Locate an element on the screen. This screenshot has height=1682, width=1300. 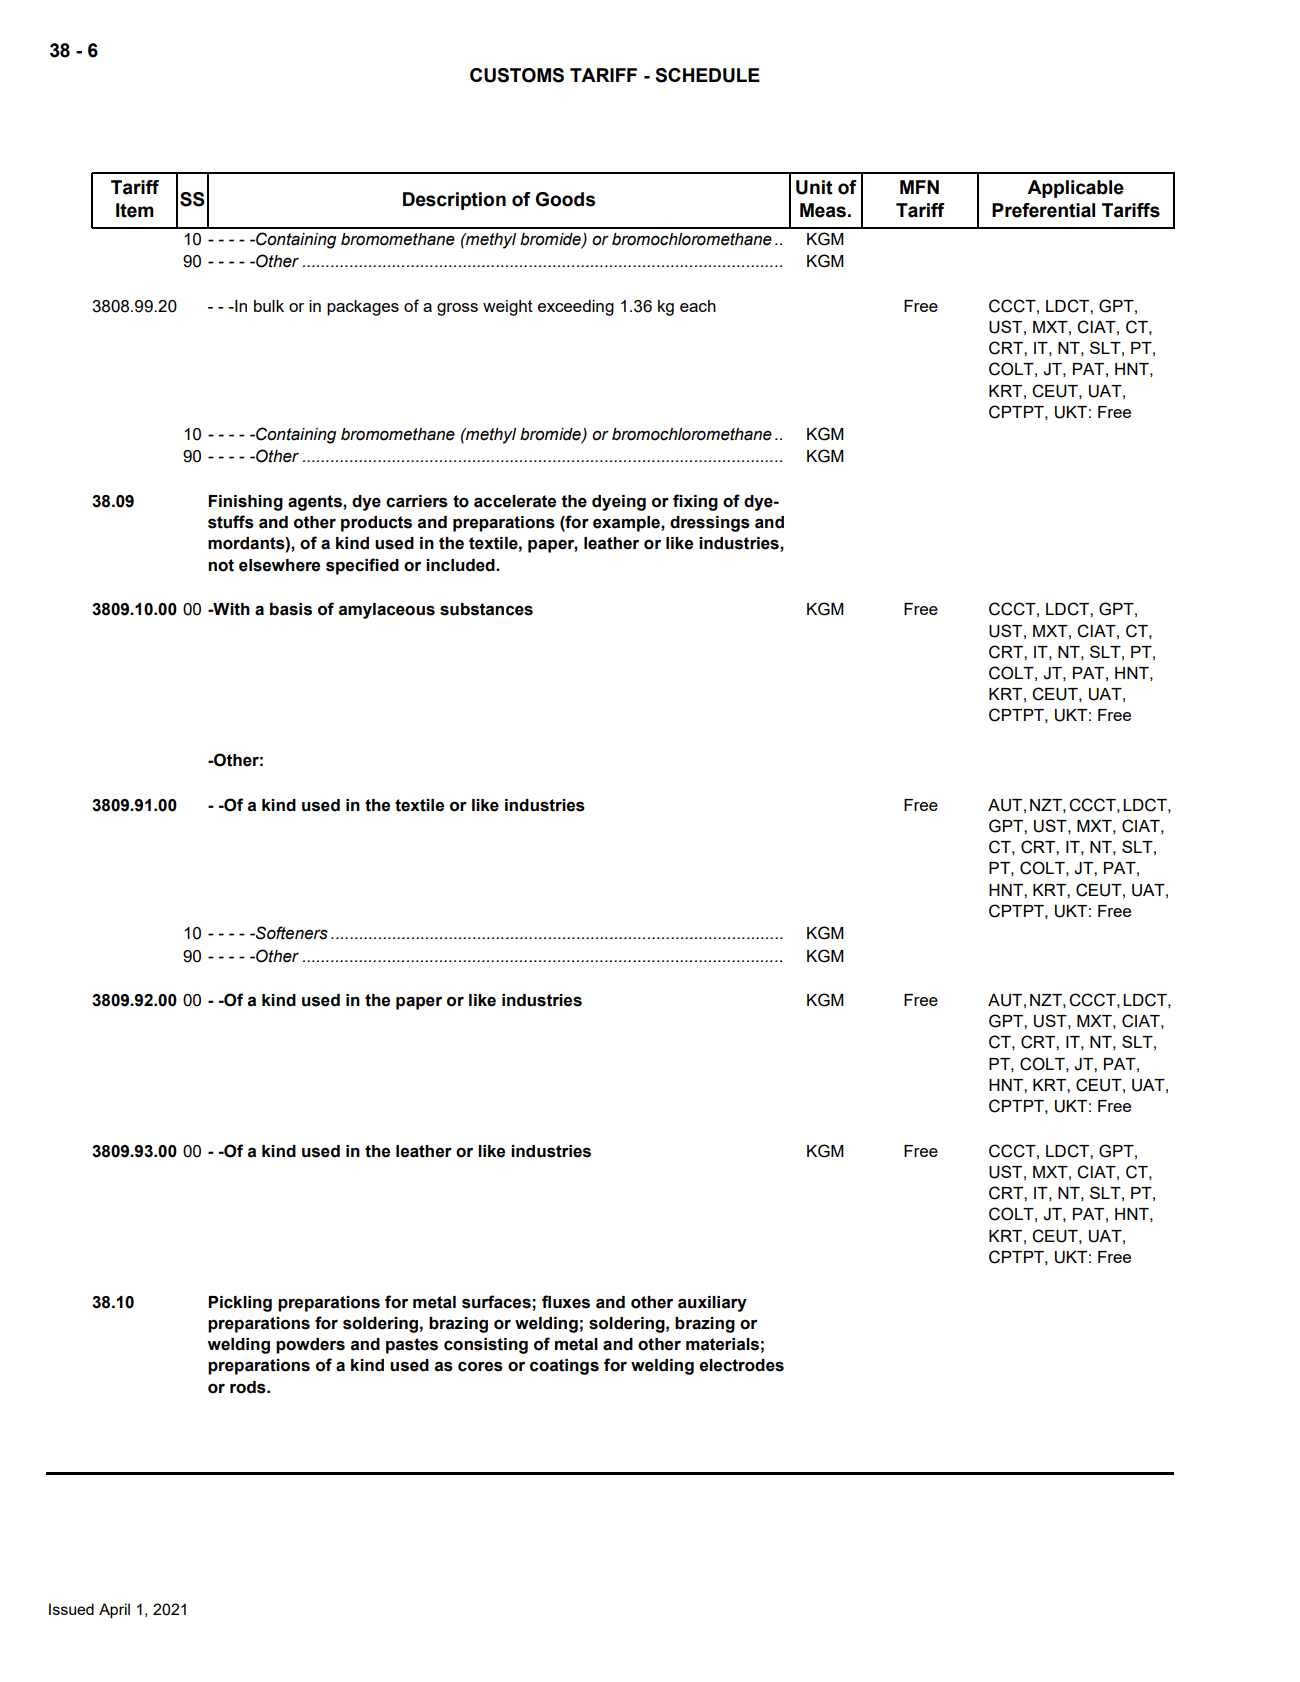
fluxes is located at coordinates (566, 1302).
